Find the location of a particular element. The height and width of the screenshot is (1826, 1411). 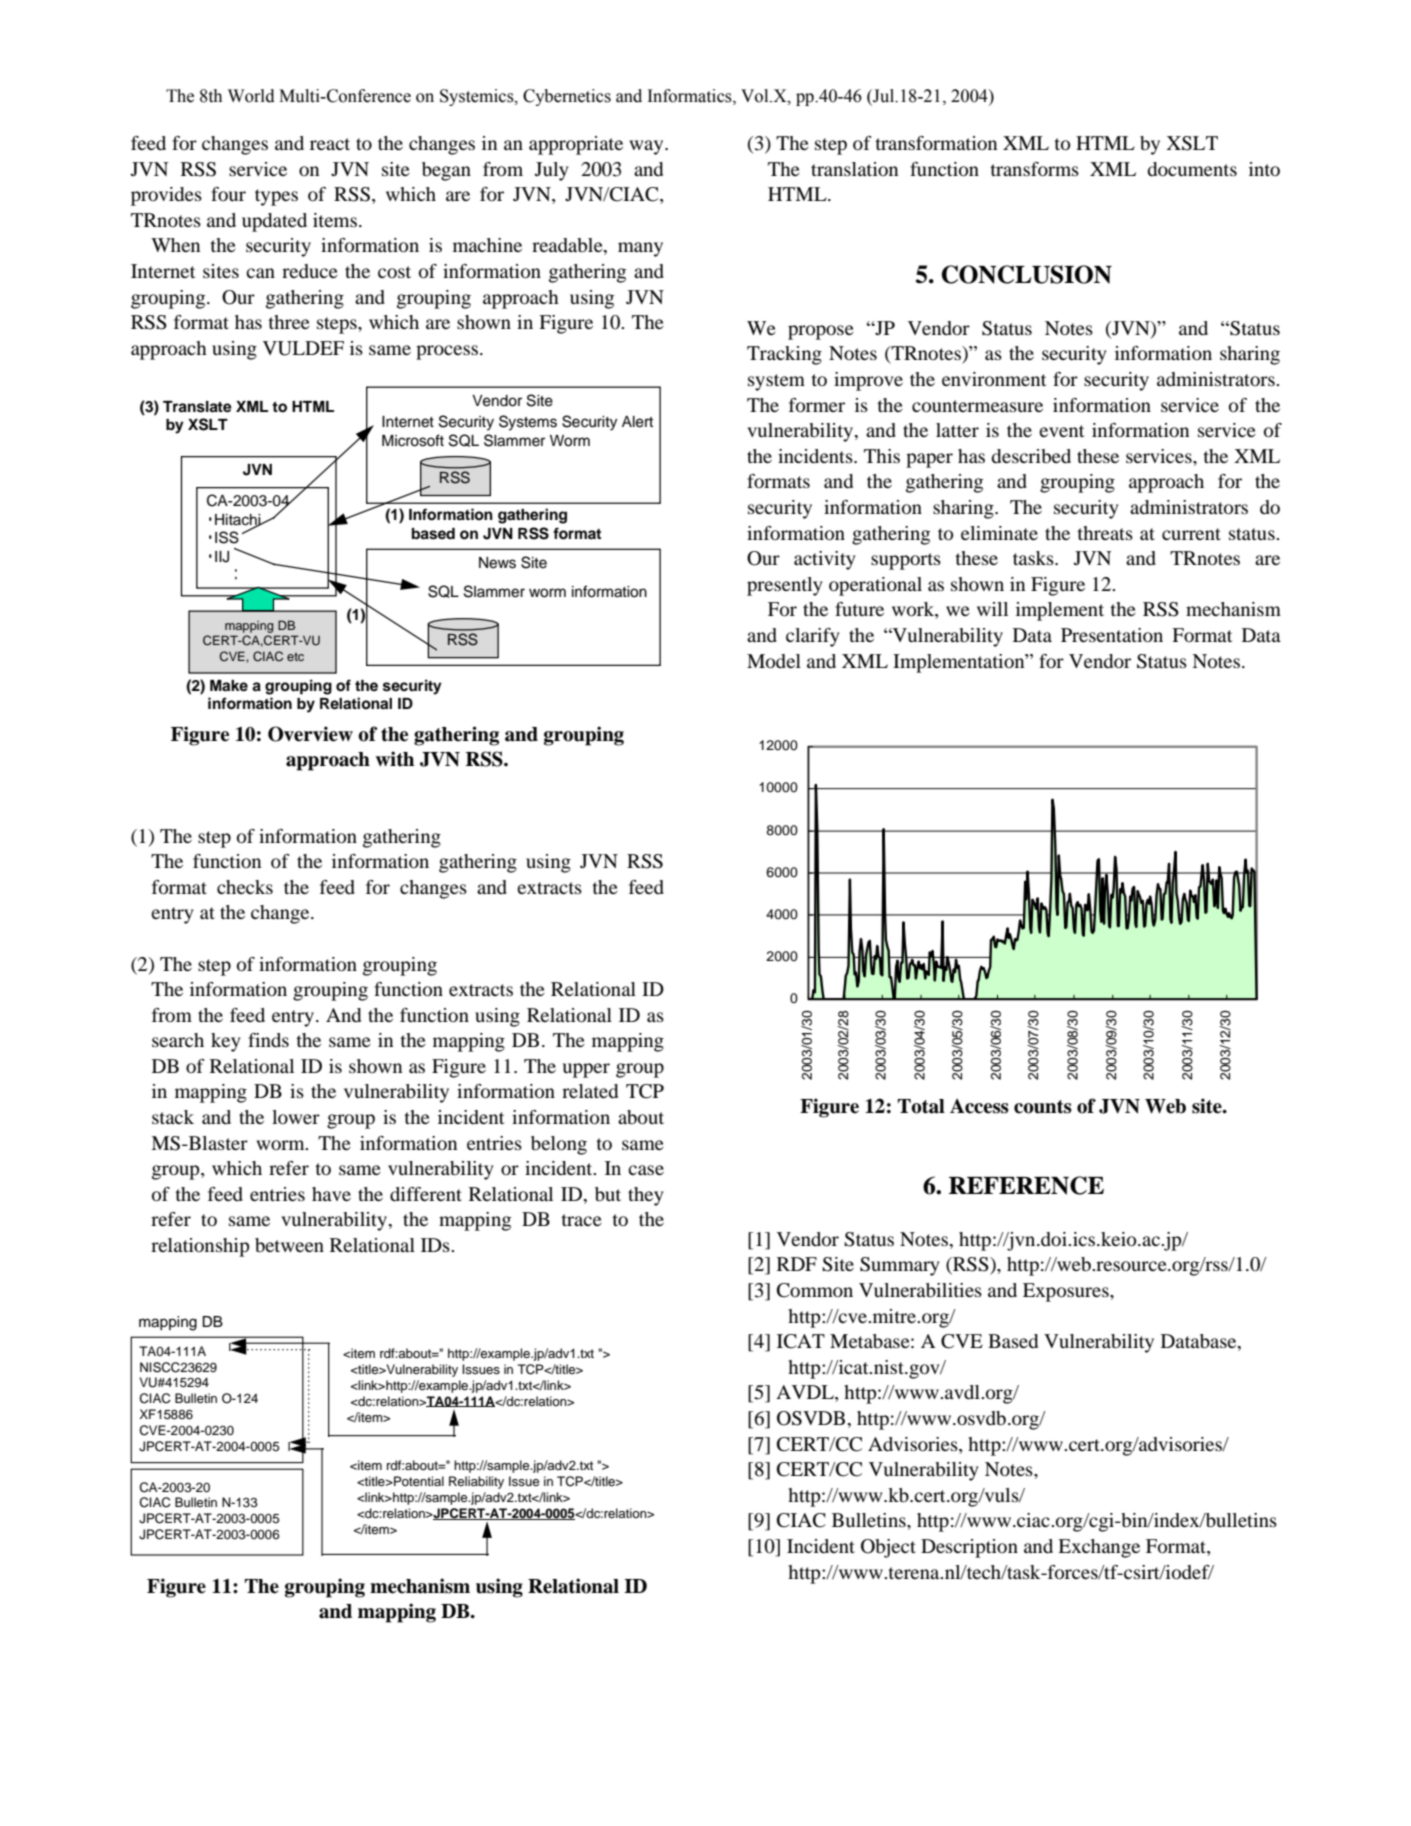

Reliability is located at coordinates (476, 1482).
